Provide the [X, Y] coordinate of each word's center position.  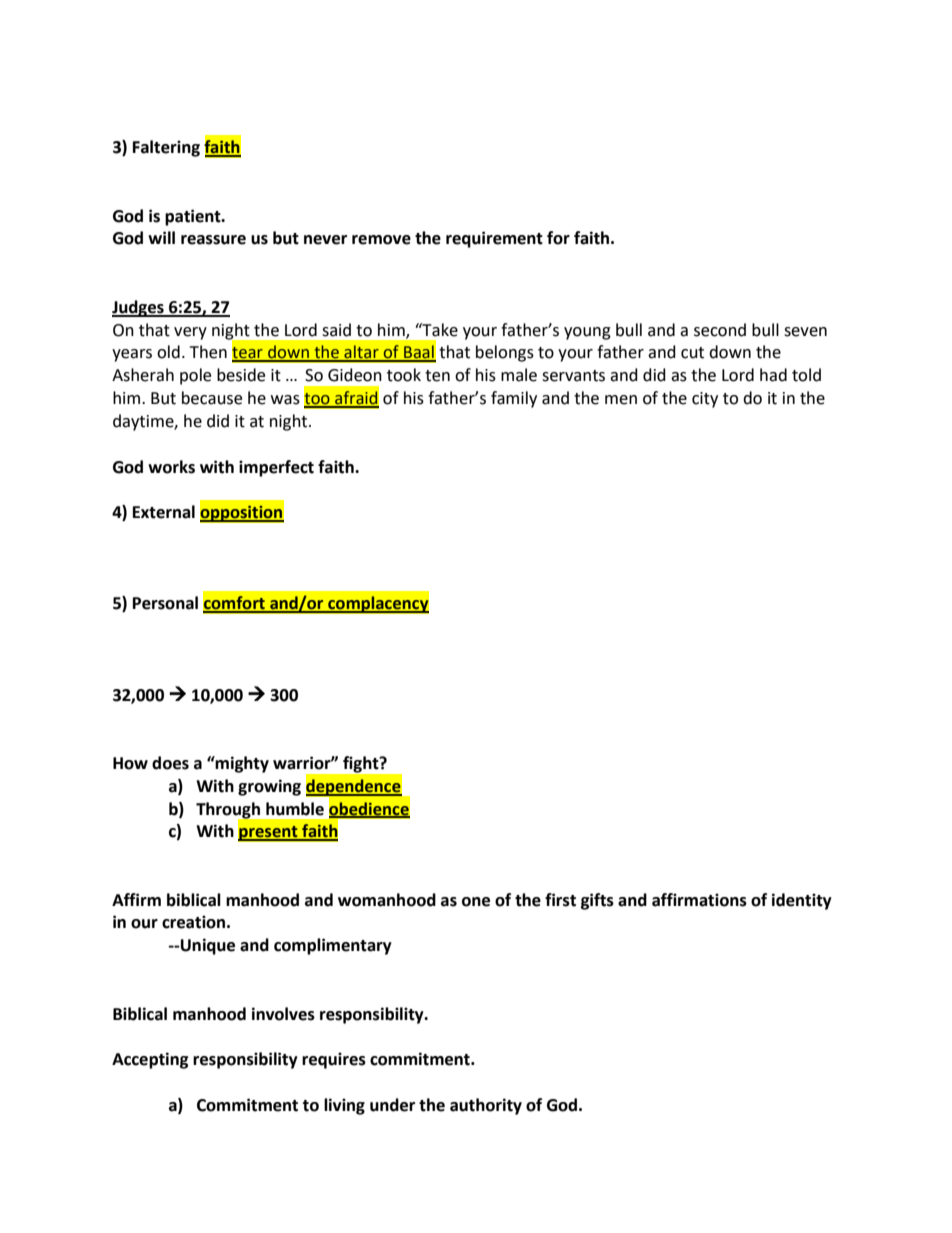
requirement [494, 239]
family [514, 399]
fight [362, 764]
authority [486, 1106]
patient [194, 217]
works [171, 467]
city [705, 400]
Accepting [150, 1060]
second [720, 330]
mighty [241, 764]
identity [802, 901]
